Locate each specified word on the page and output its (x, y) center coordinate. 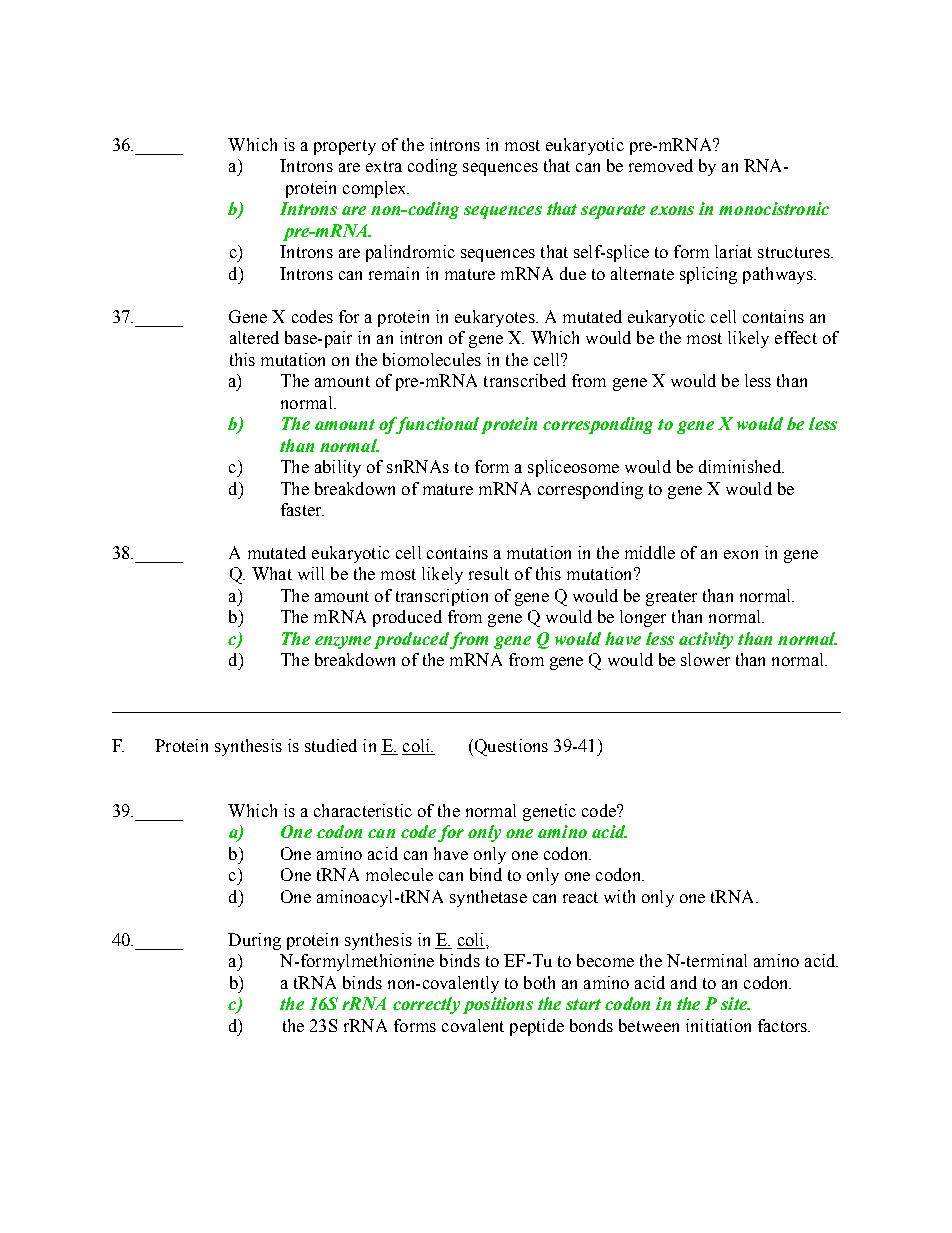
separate (613, 211)
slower (705, 659)
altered (254, 337)
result (489, 573)
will (311, 573)
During (254, 941)
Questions (510, 747)
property (345, 147)
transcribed (525, 380)
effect (796, 337)
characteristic (363, 810)
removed (661, 165)
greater (671, 598)
